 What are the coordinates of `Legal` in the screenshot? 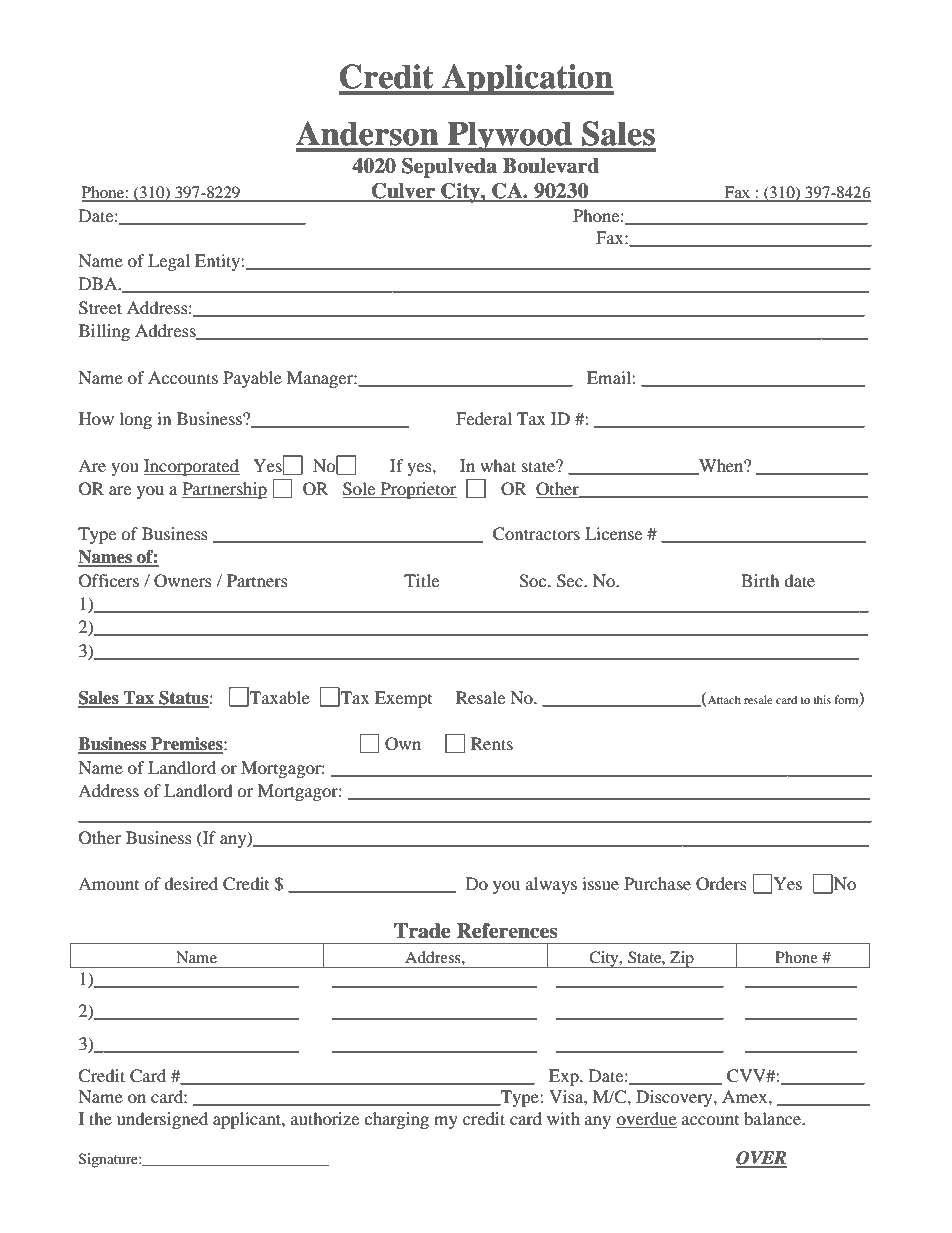 It's located at (169, 262).
